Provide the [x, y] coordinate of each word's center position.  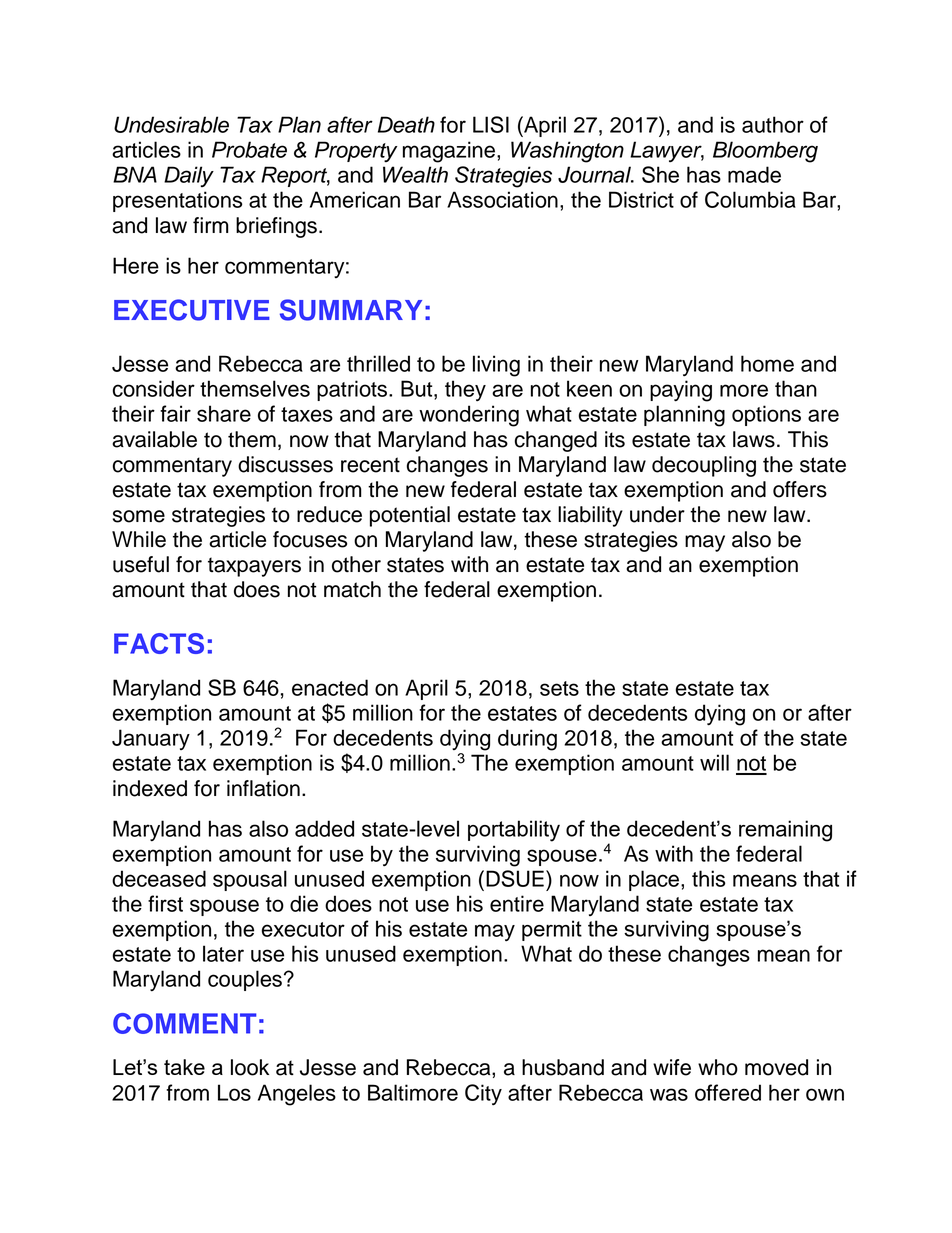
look [250, 1067]
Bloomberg [765, 152]
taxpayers [254, 567]
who [718, 1067]
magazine [449, 152]
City [483, 1094]
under [657, 514]
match [352, 589]
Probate [249, 149]
